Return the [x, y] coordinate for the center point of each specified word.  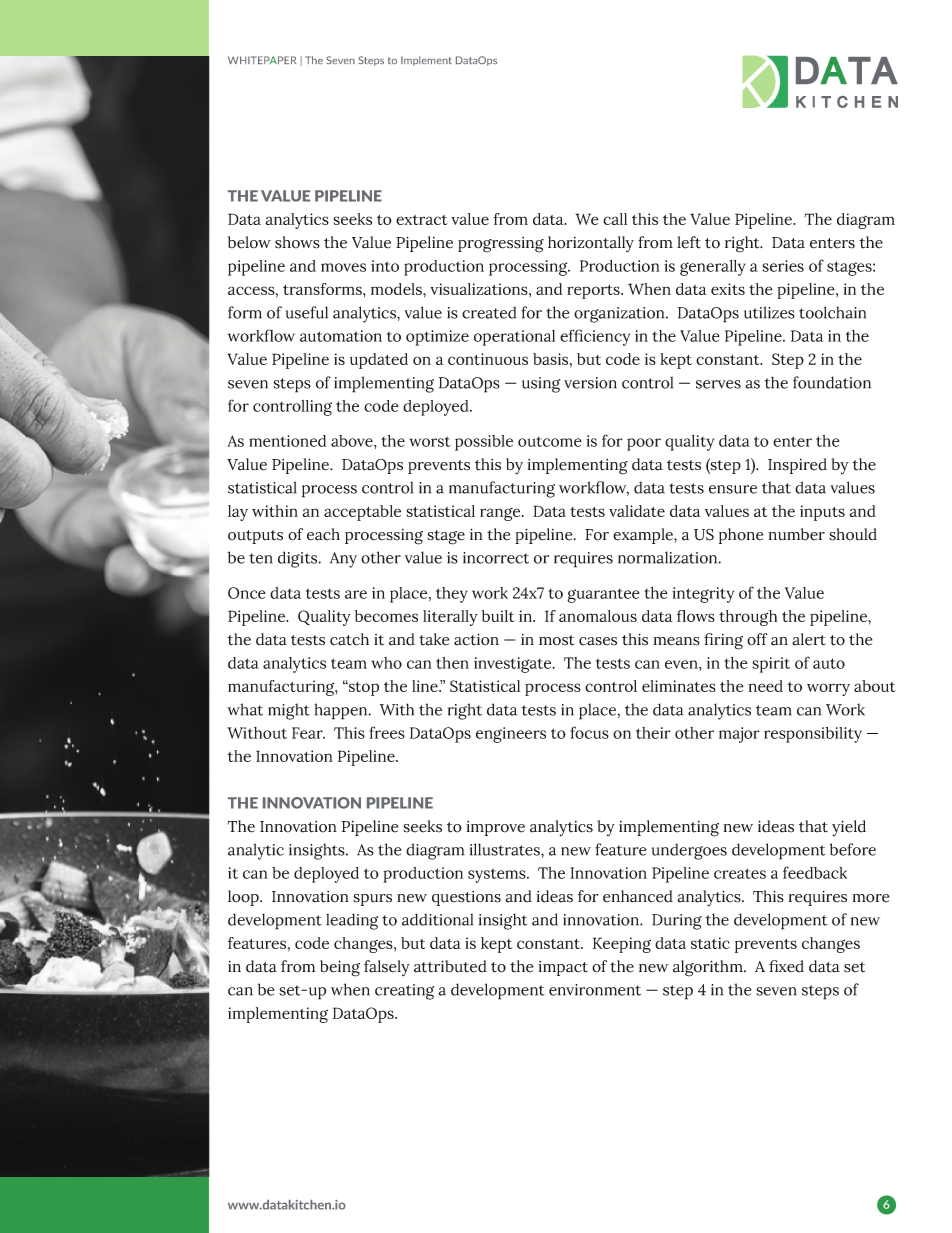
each [323, 534]
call [615, 219]
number [796, 534]
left [689, 242]
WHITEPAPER [262, 60]
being [340, 968]
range [501, 514]
